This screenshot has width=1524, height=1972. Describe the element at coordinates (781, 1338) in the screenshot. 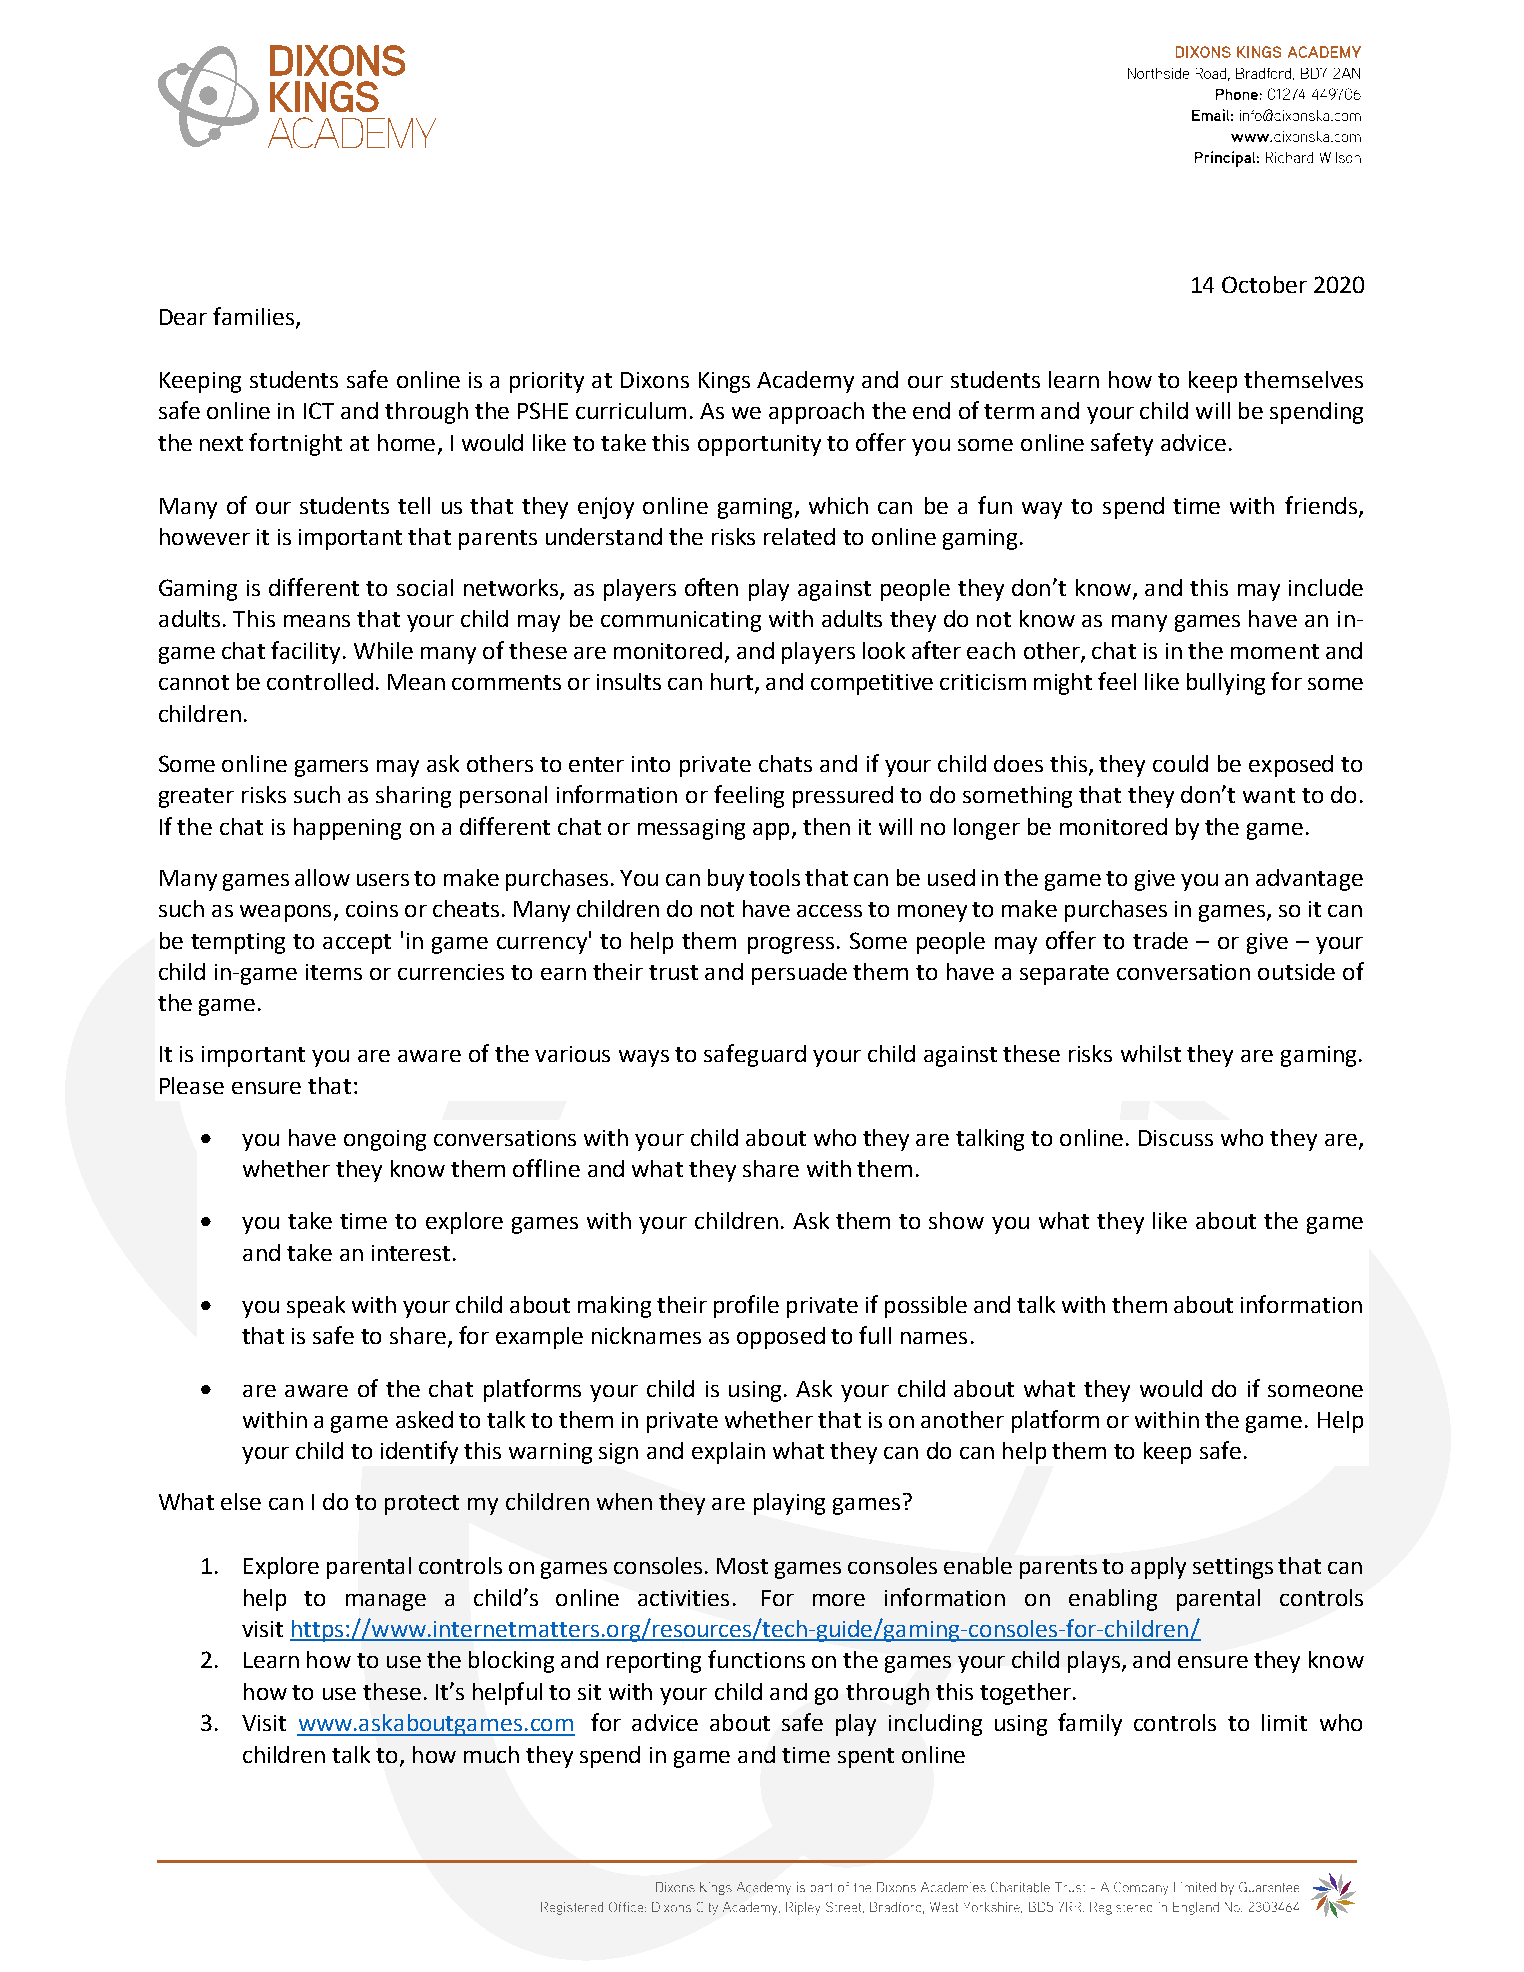

I see `opposed` at that location.
